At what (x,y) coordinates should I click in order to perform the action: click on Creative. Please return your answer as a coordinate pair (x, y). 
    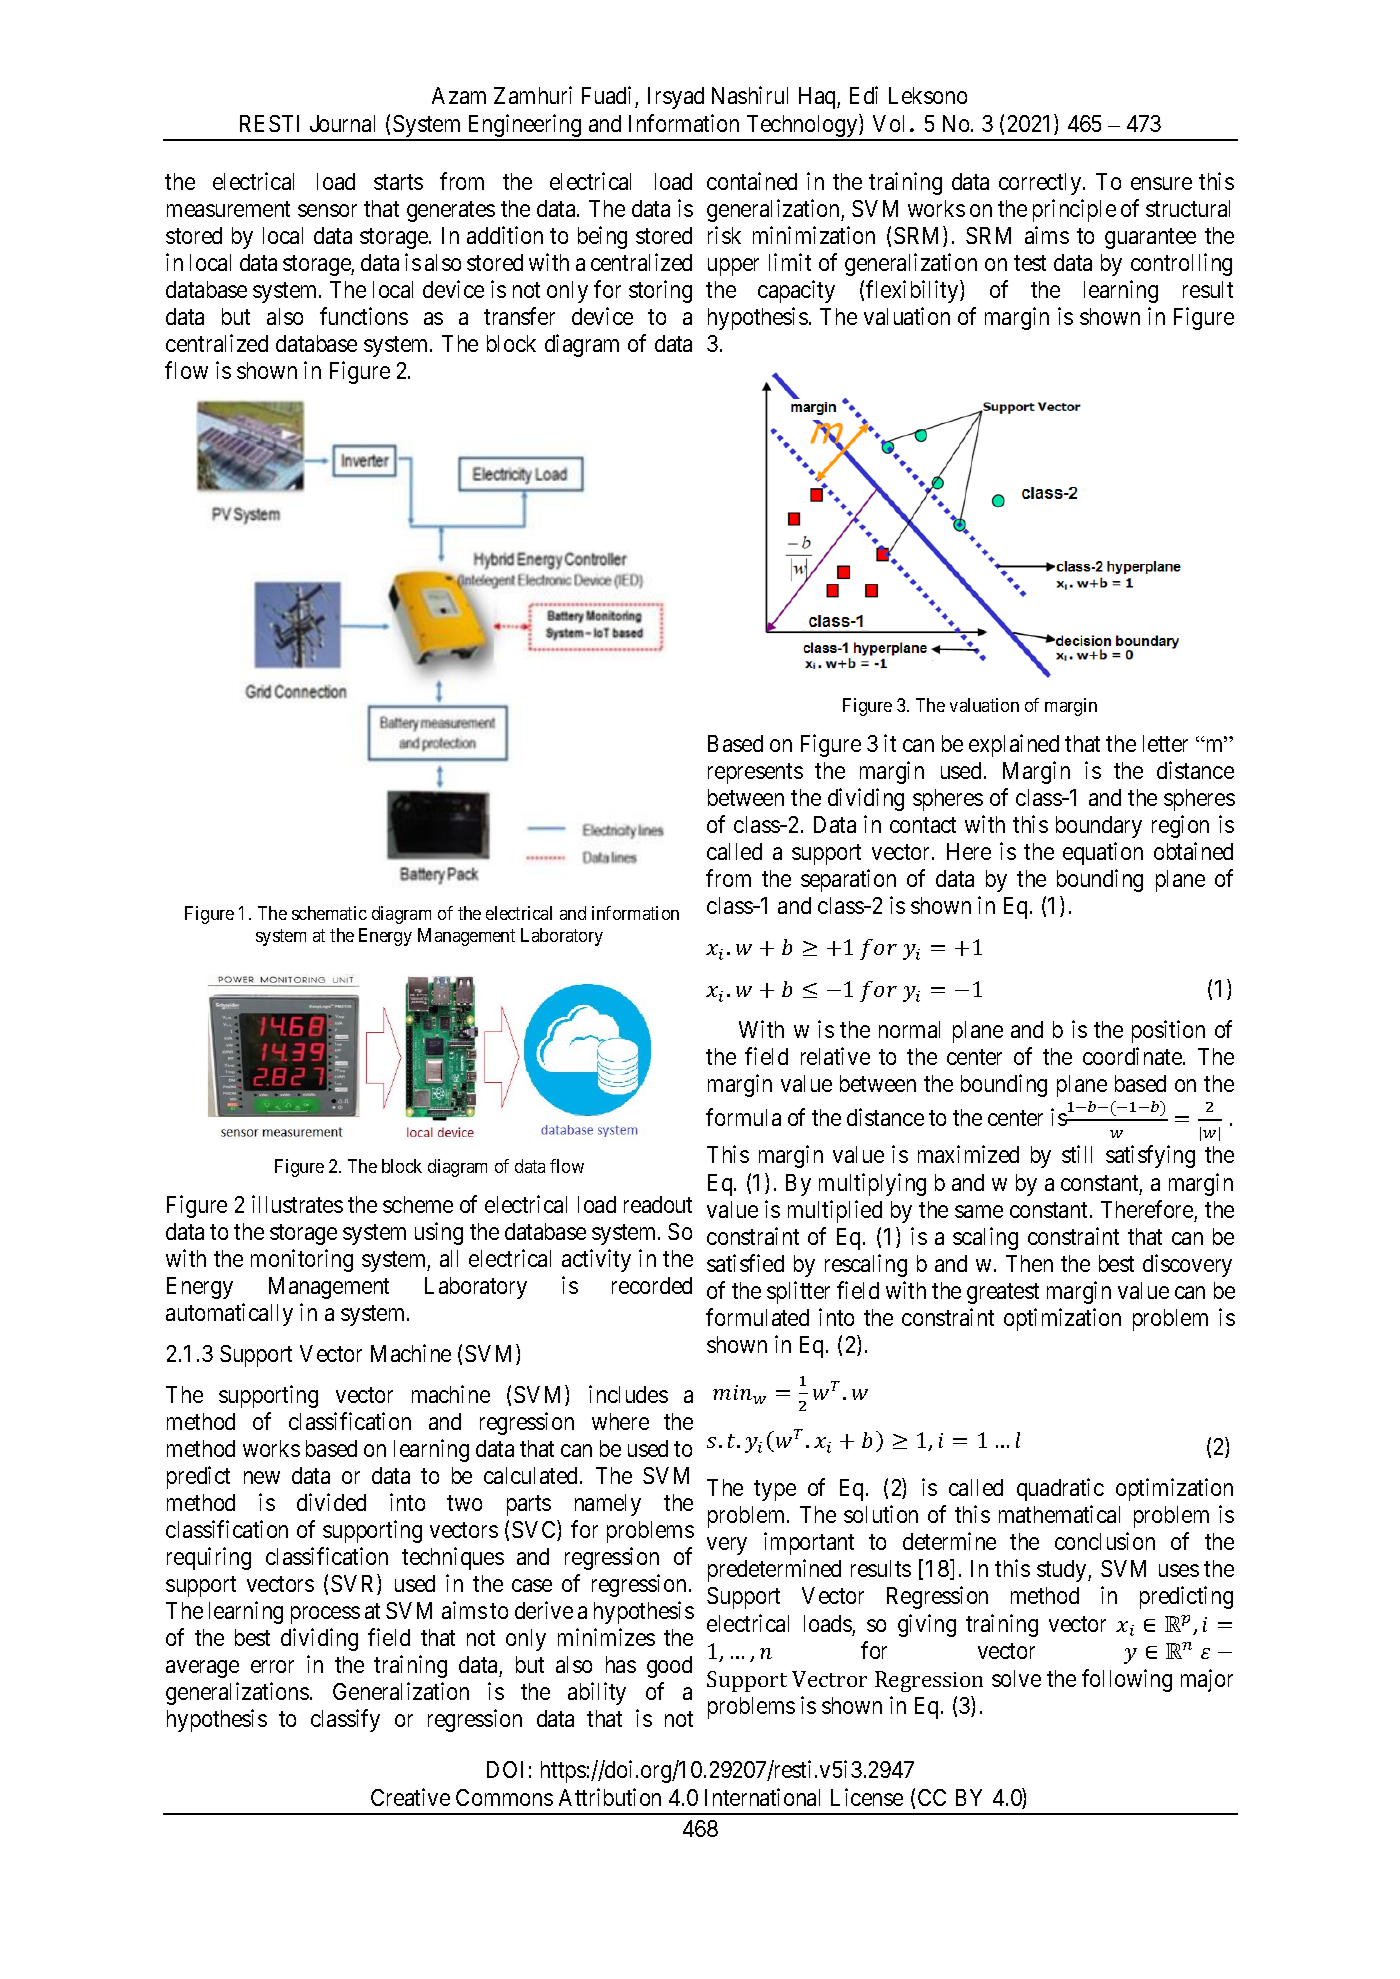
    Looking at the image, I should click on (410, 1797).
